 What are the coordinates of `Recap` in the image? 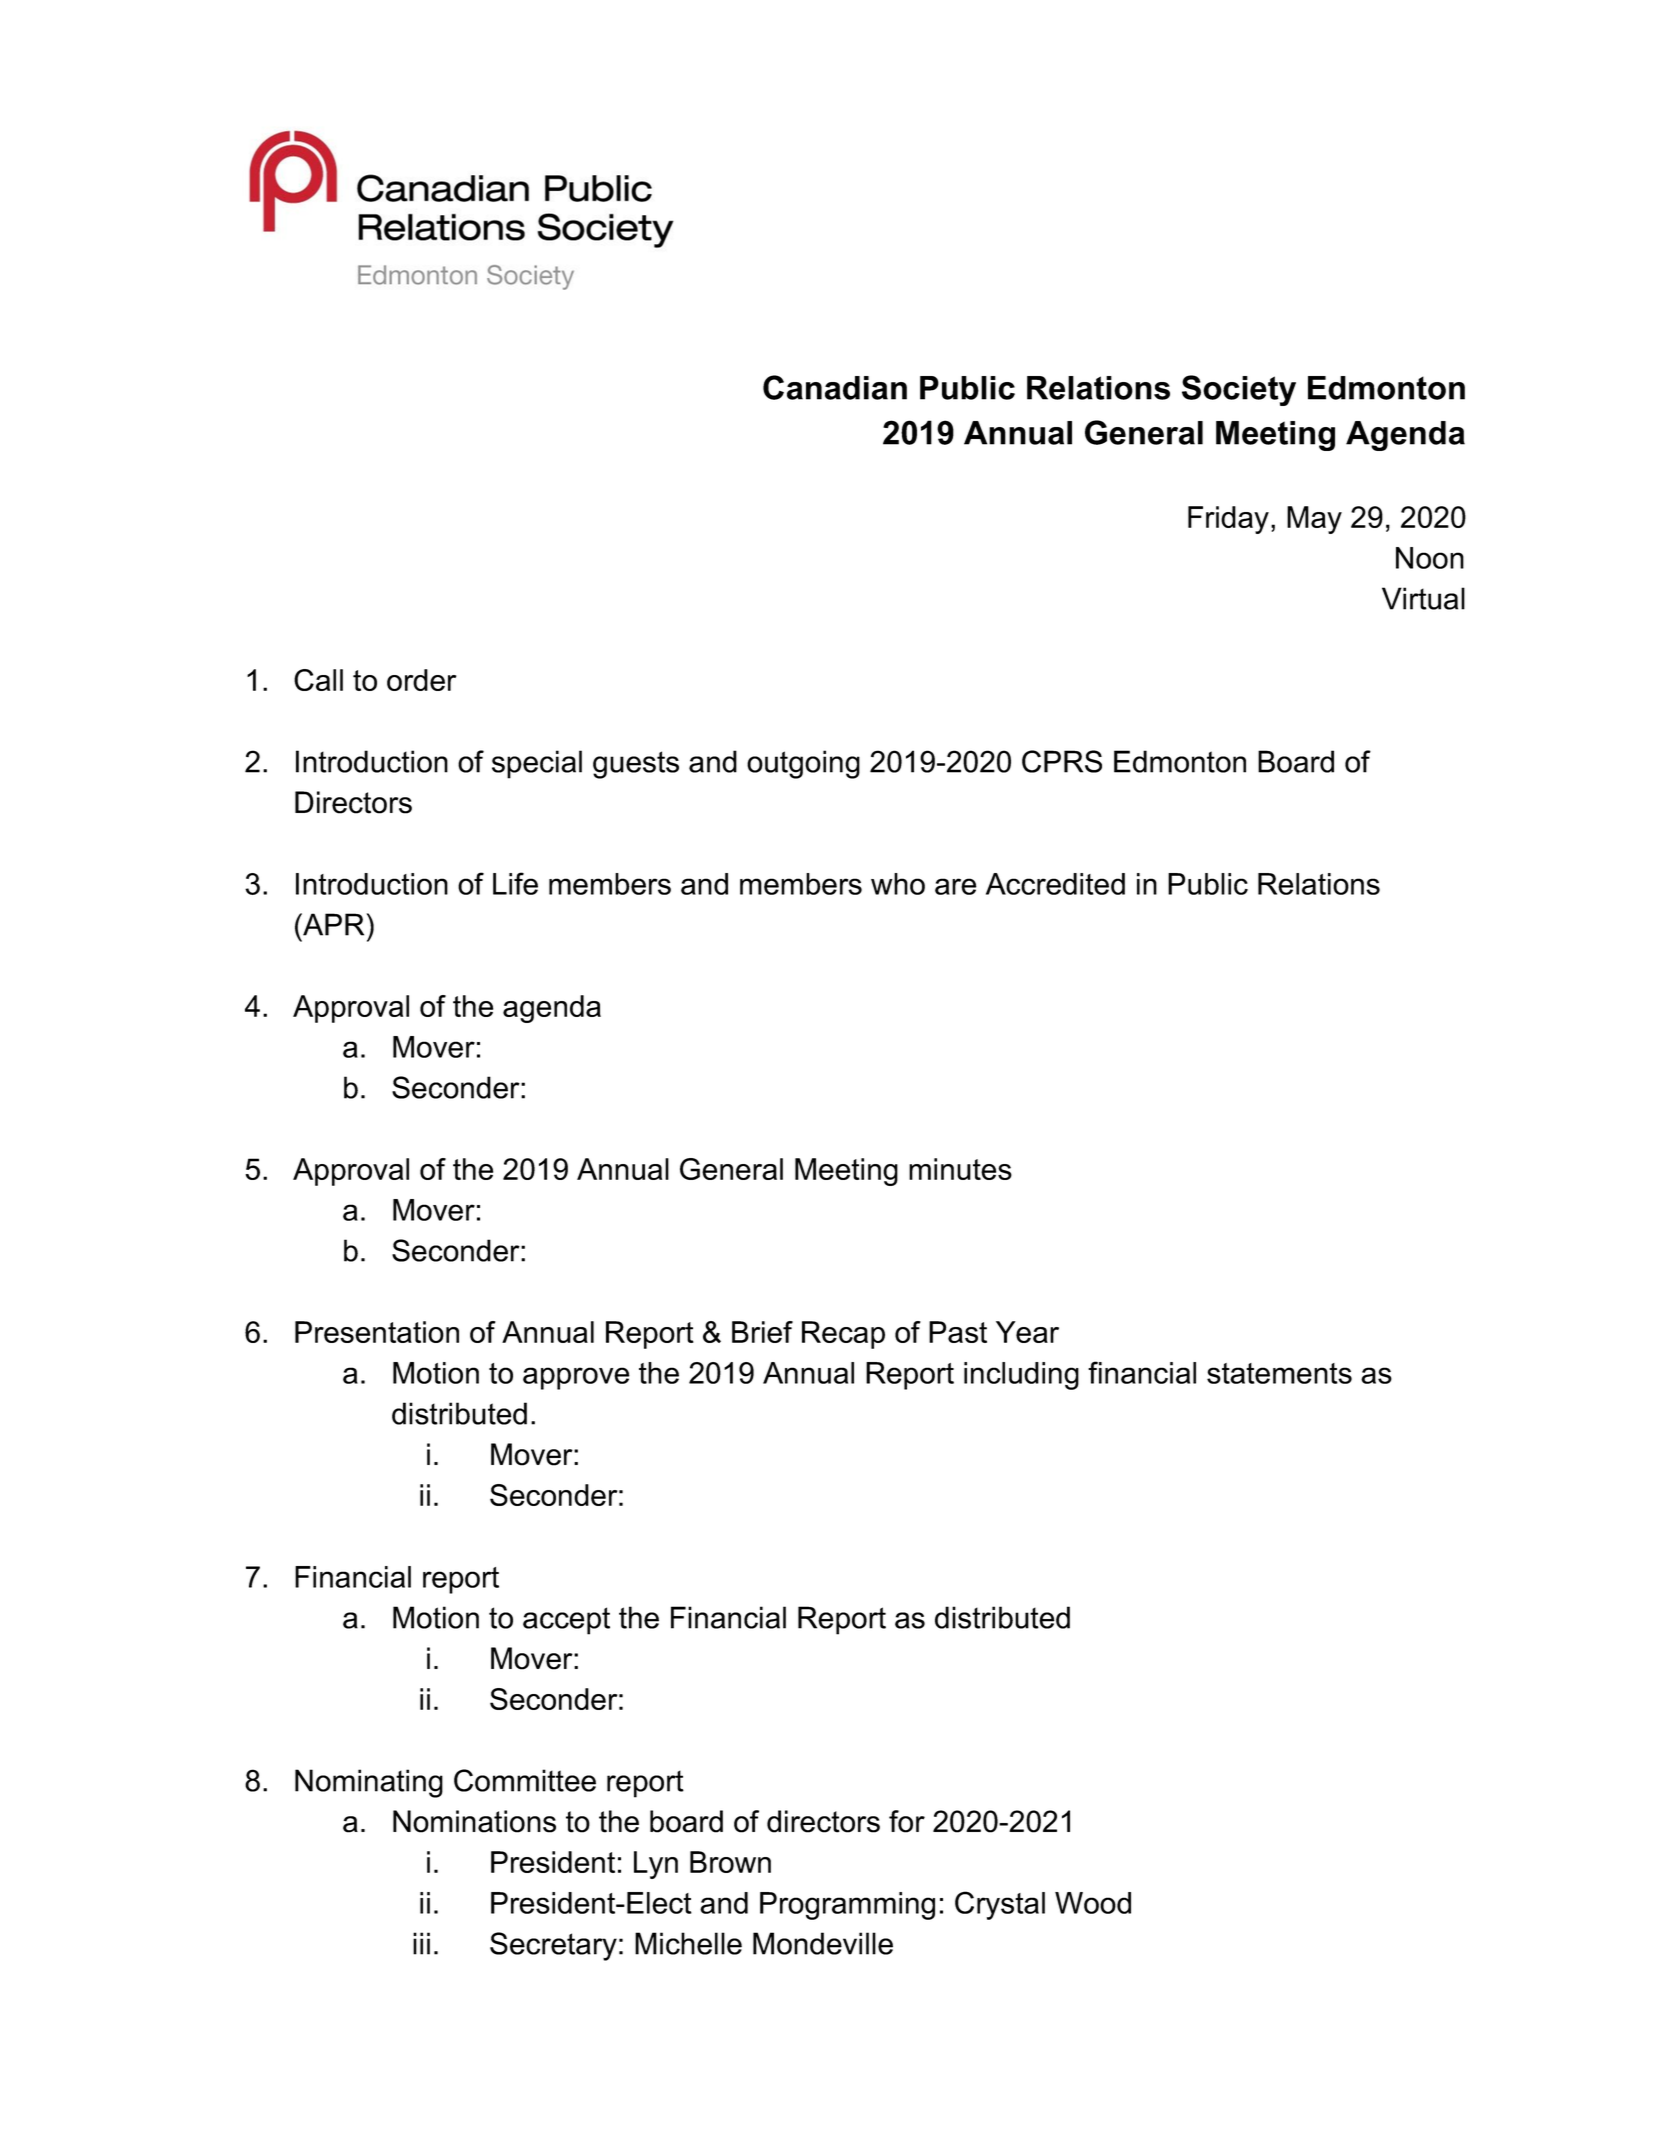 It's located at (843, 1335).
